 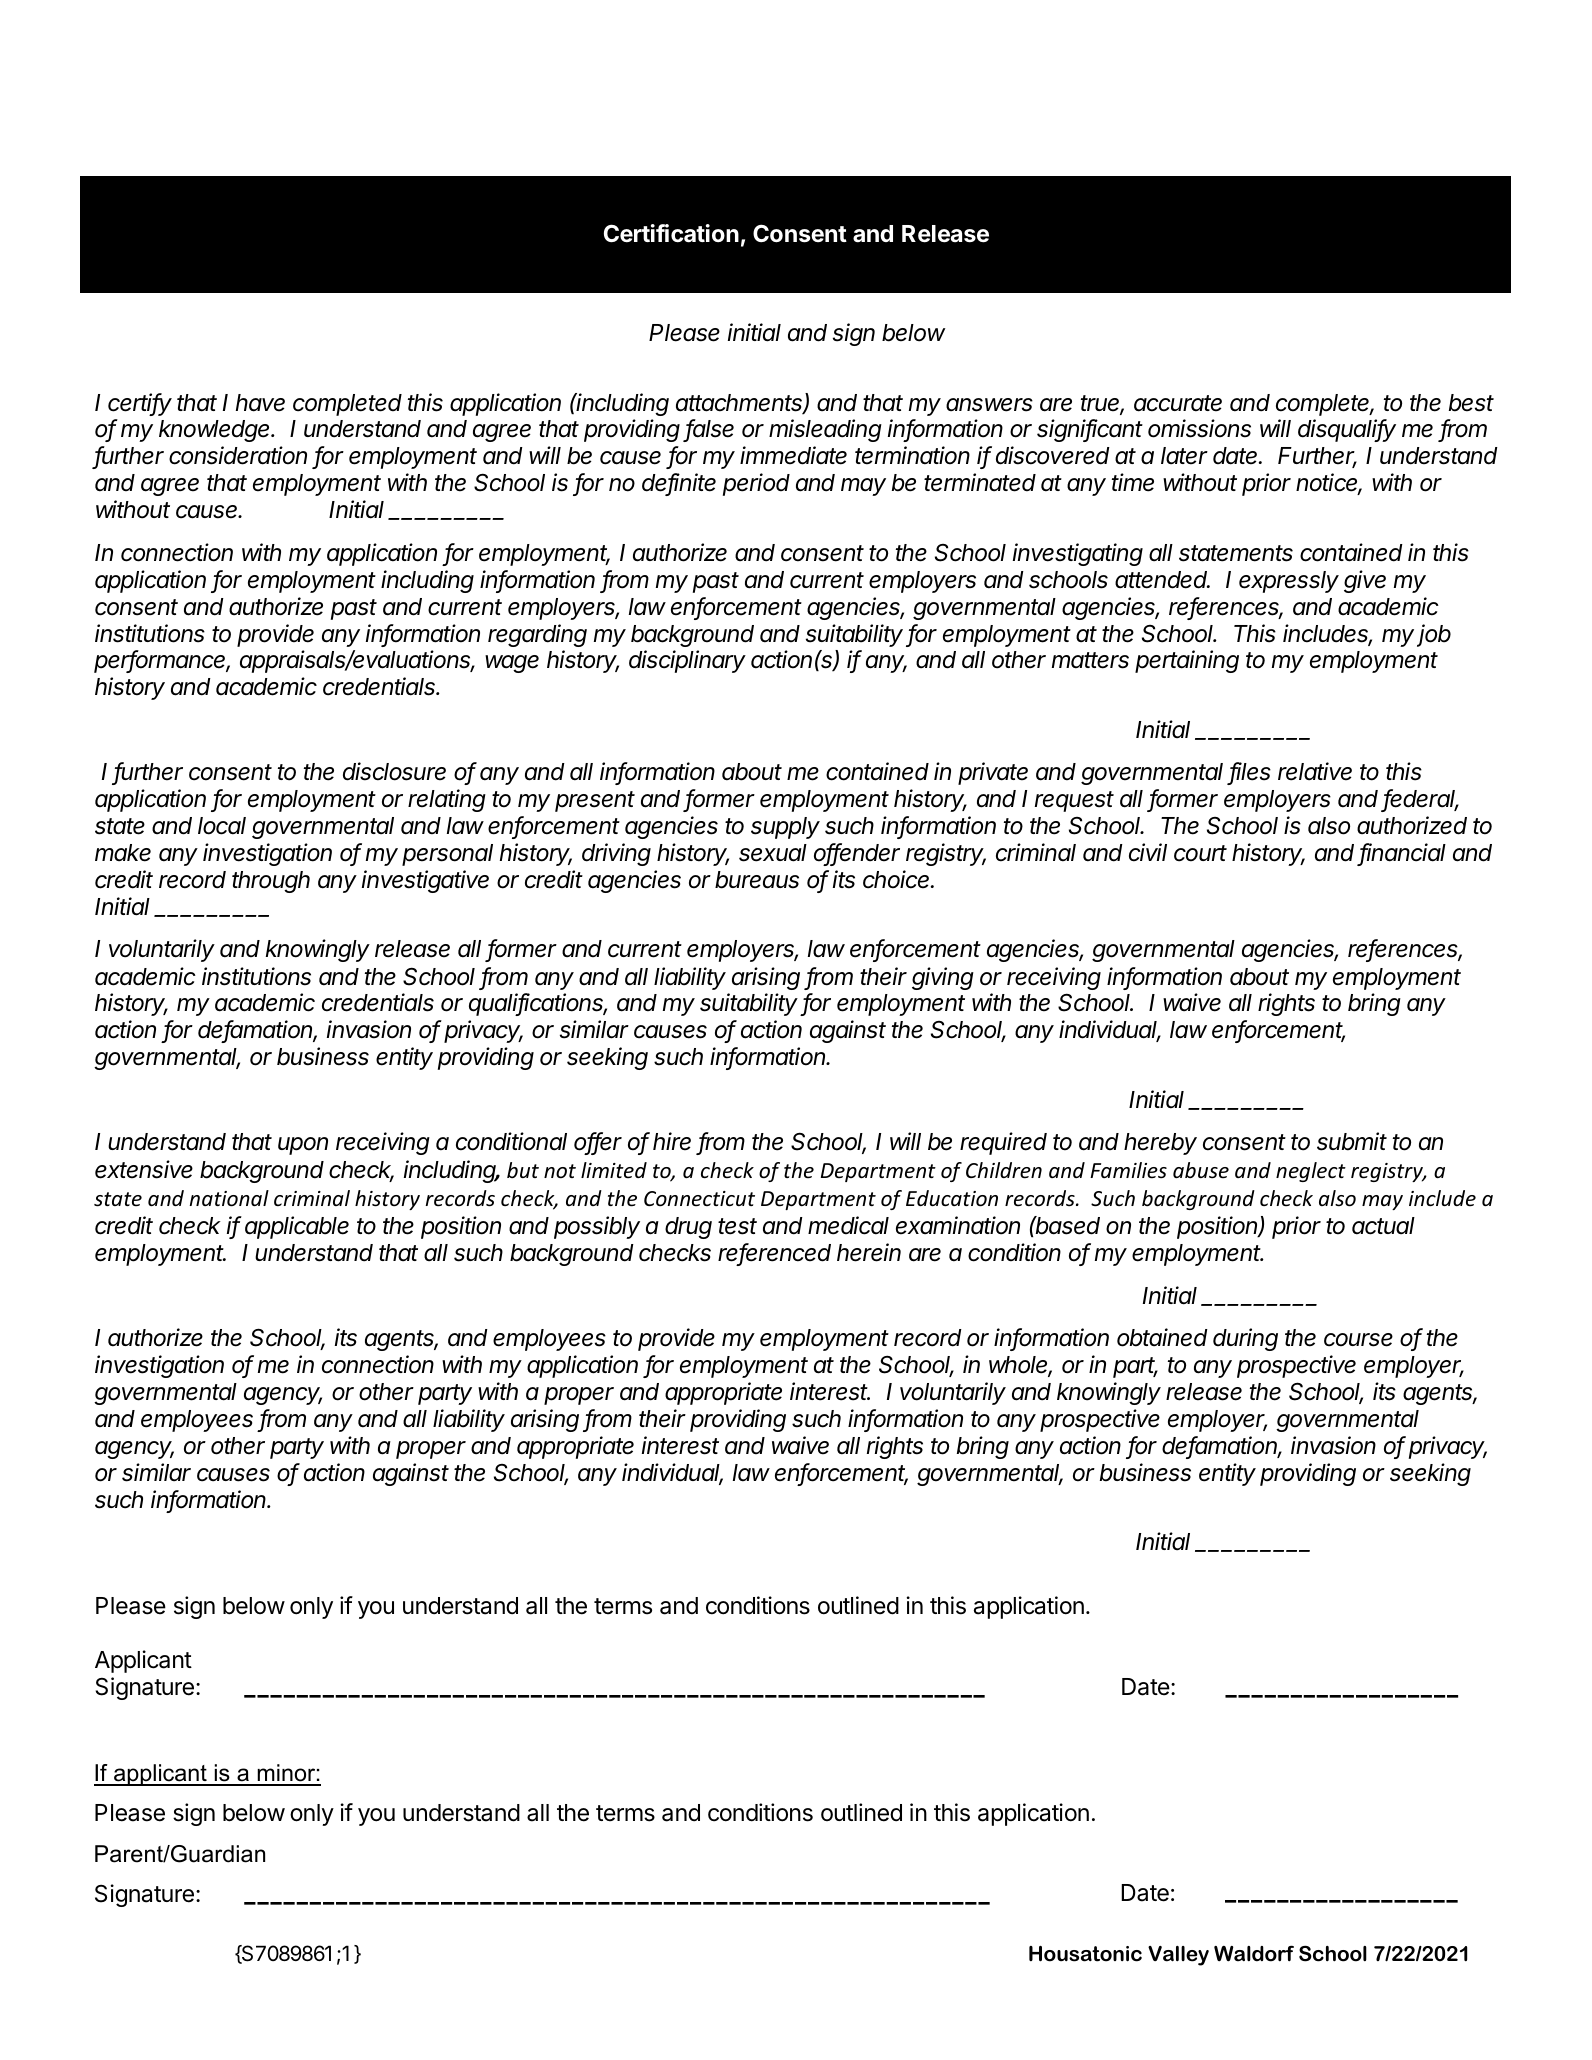 I want to click on Waldorf, so click(x=1254, y=1953).
